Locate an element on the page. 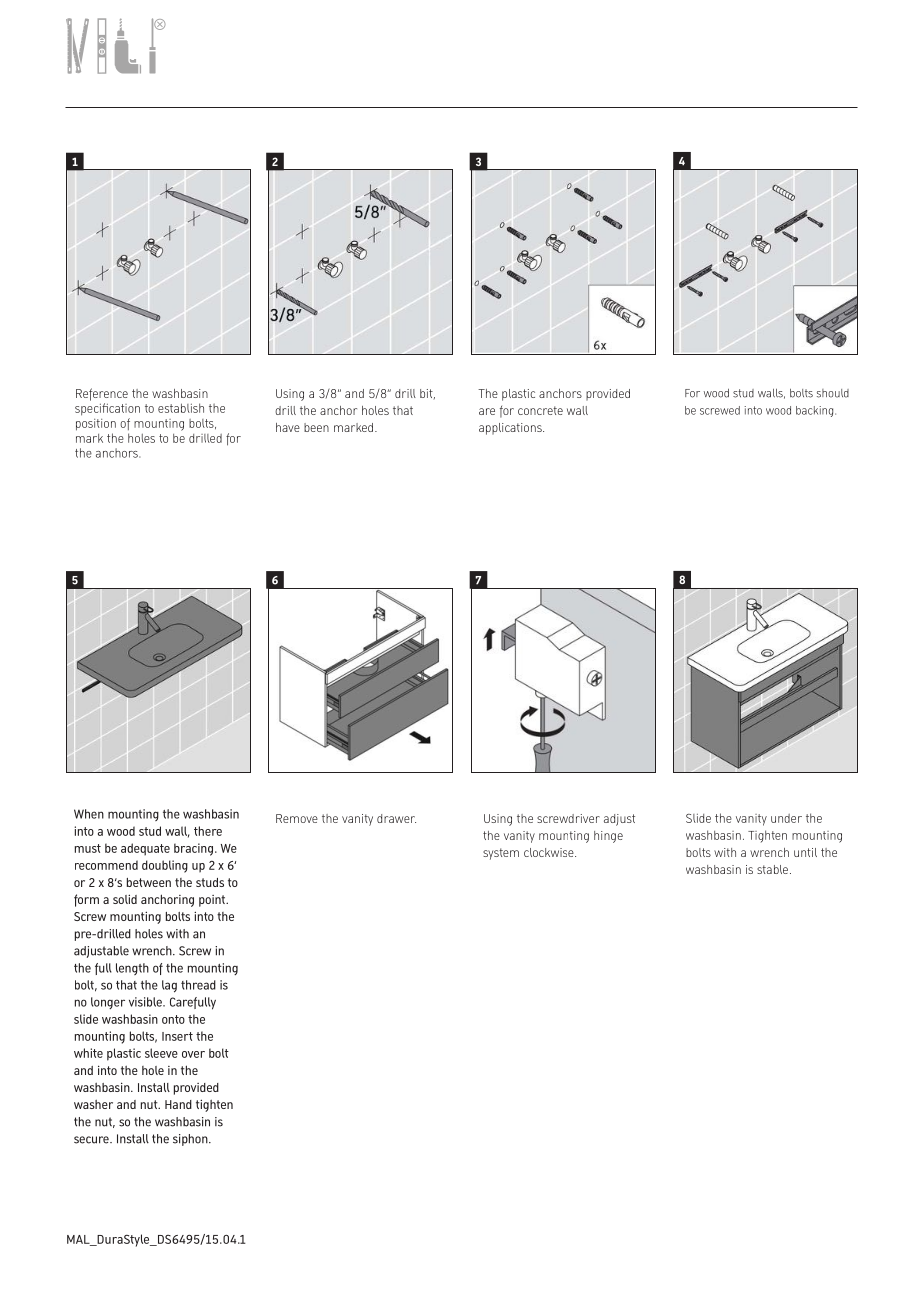  backing is located at coordinates (816, 411).
